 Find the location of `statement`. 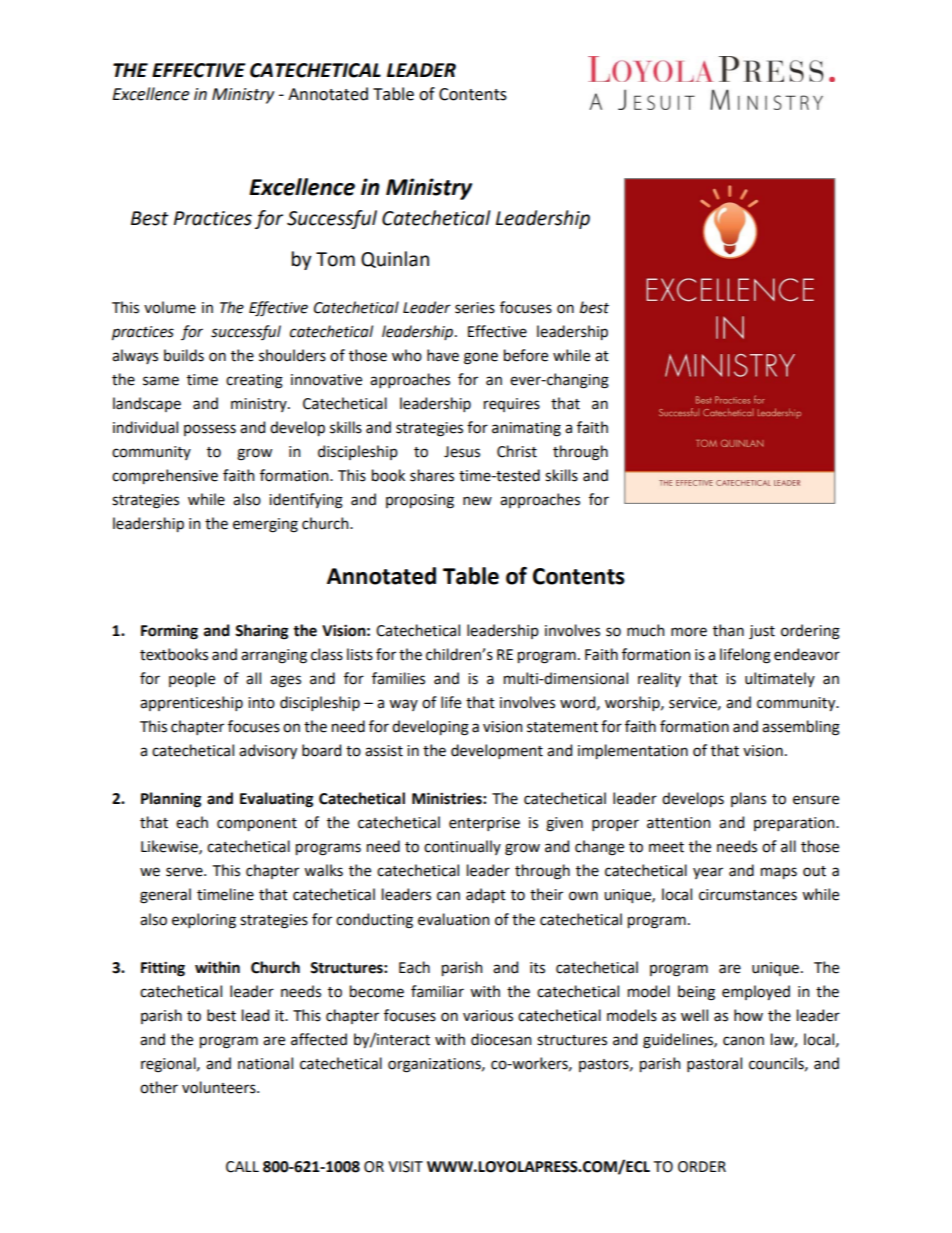

statement is located at coordinates (562, 727).
